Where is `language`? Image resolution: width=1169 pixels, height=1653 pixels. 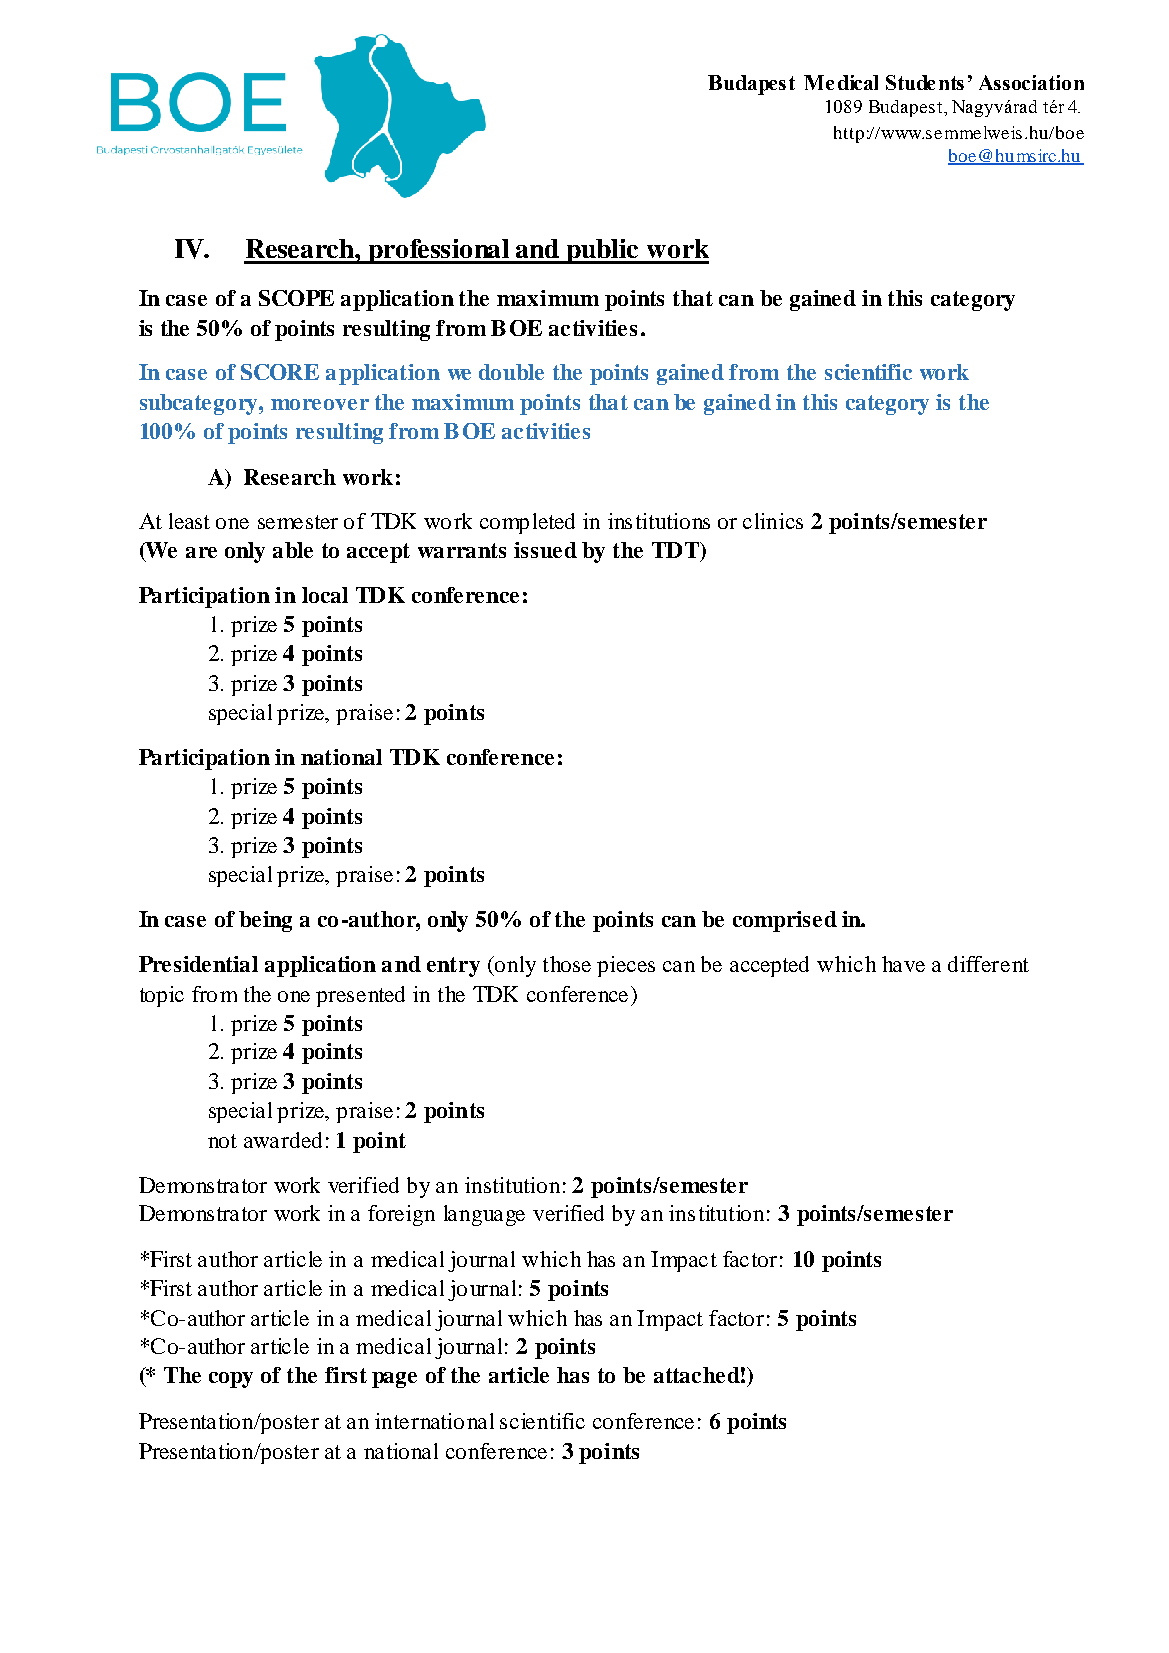
language is located at coordinates (484, 1215).
